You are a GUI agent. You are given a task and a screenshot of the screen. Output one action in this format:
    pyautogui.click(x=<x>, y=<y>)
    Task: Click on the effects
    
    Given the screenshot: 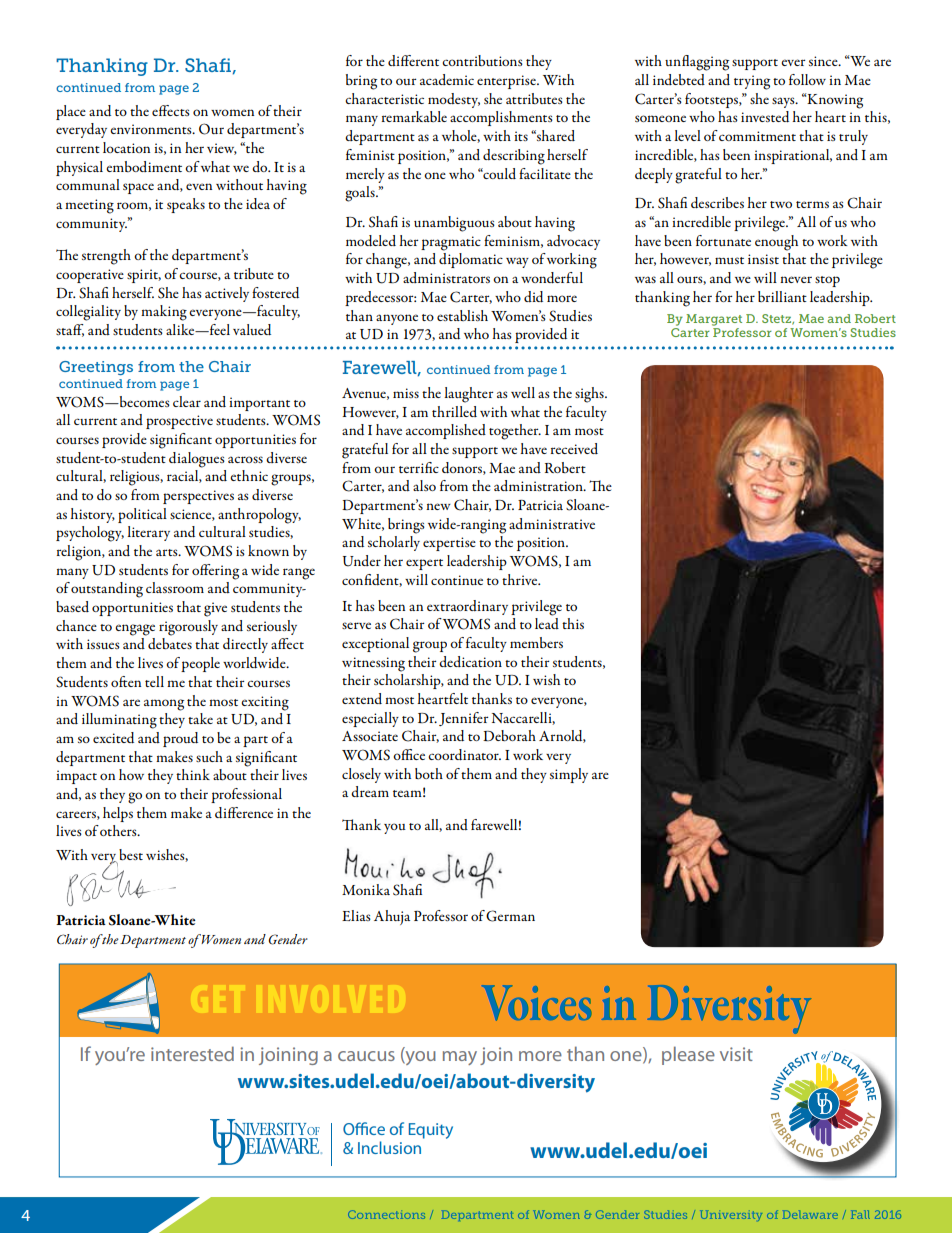 What is the action you would take?
    pyautogui.click(x=171, y=110)
